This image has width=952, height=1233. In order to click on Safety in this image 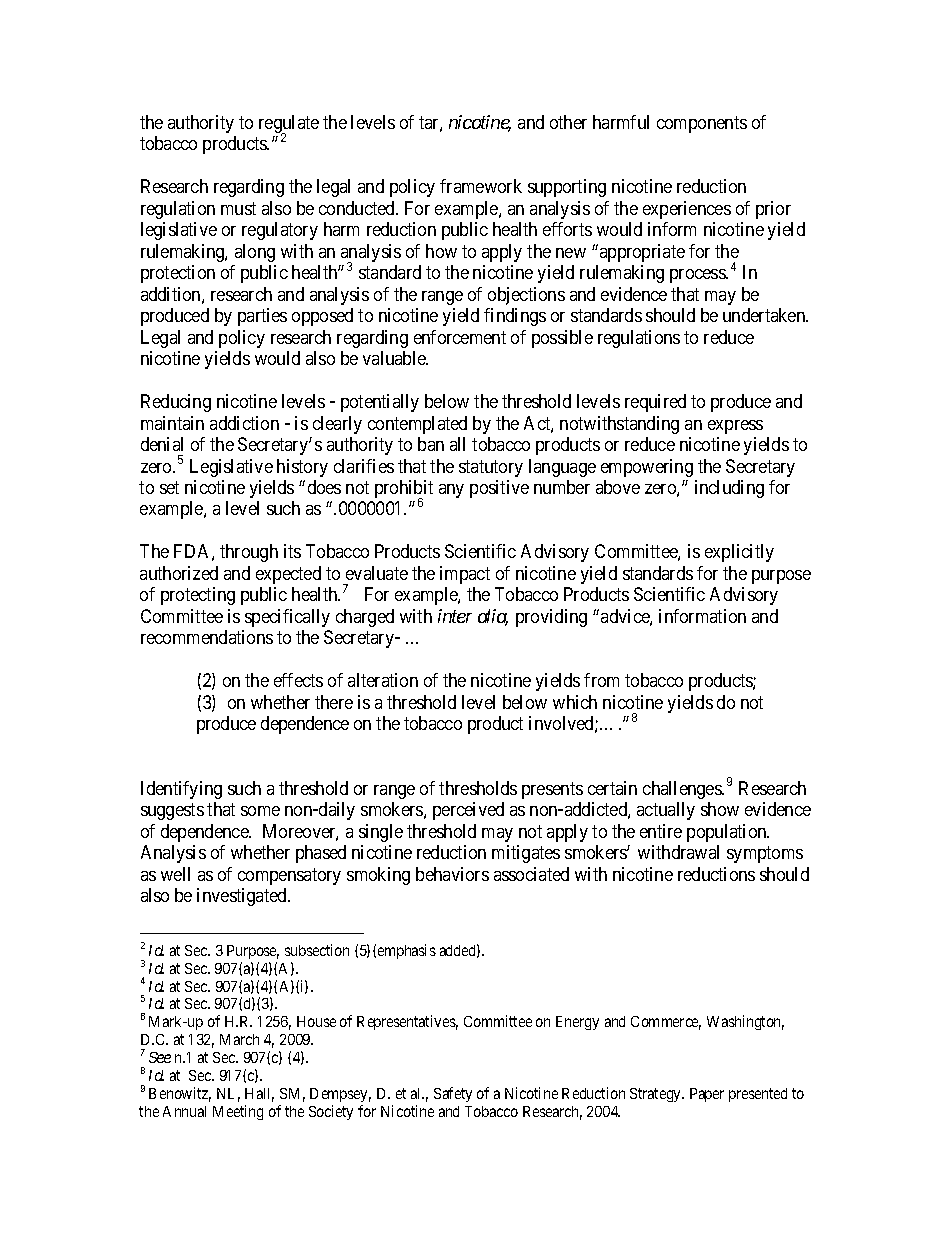, I will do `click(453, 1094)`.
